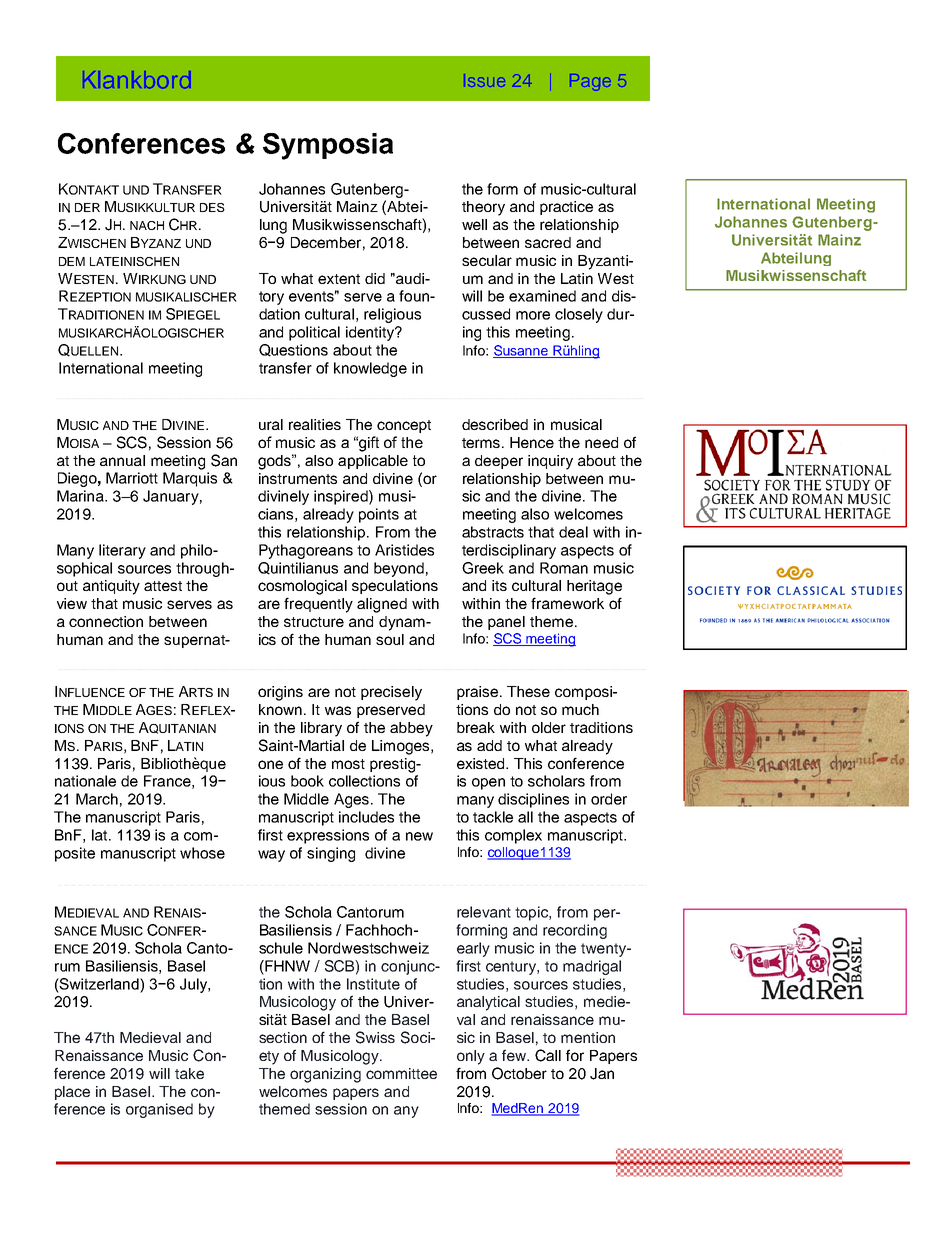  Describe the element at coordinates (122, 460) in the screenshot. I see `annual` at that location.
